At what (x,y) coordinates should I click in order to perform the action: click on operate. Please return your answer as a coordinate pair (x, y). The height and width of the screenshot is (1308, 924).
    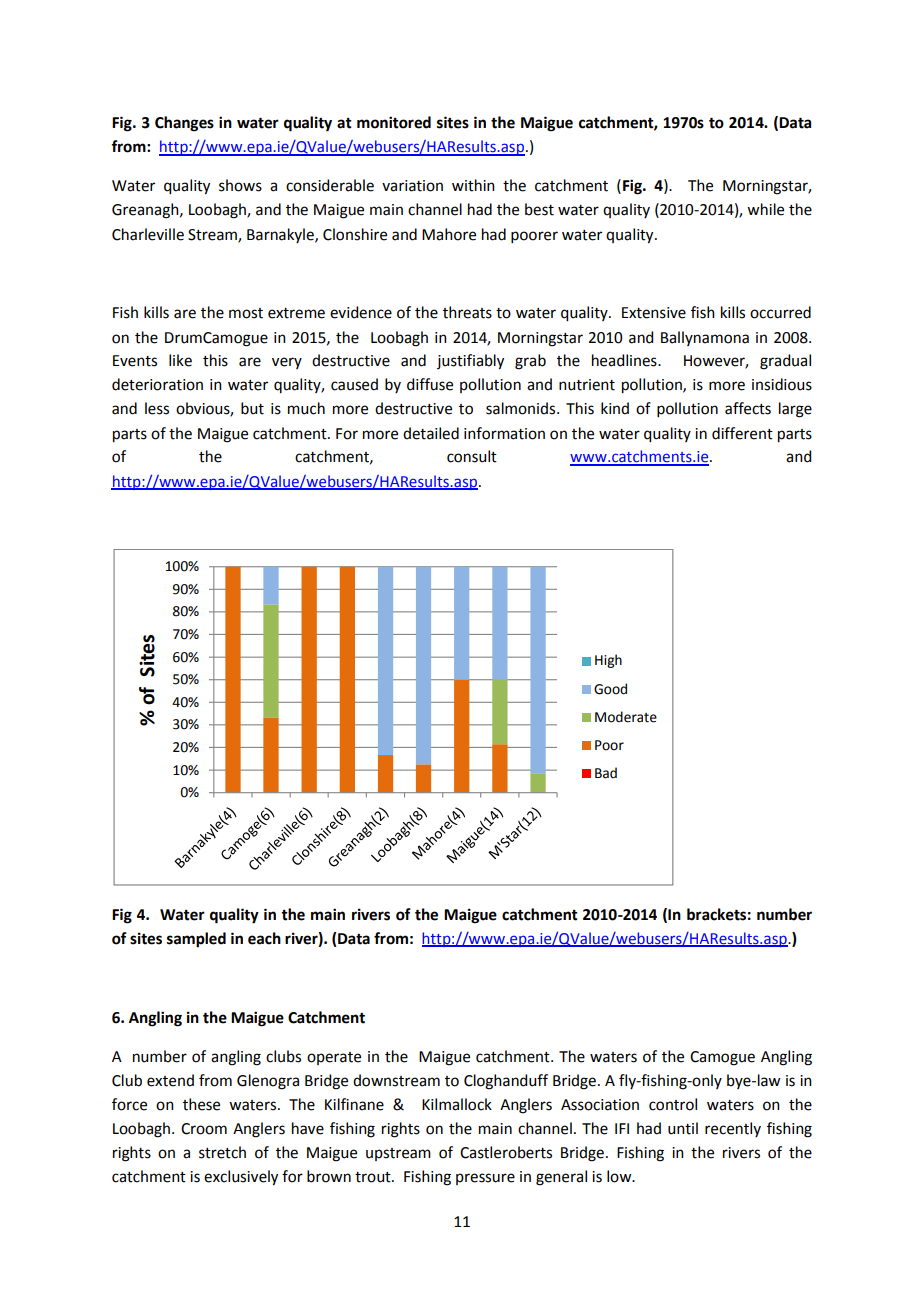
    Looking at the image, I should click on (334, 1058).
